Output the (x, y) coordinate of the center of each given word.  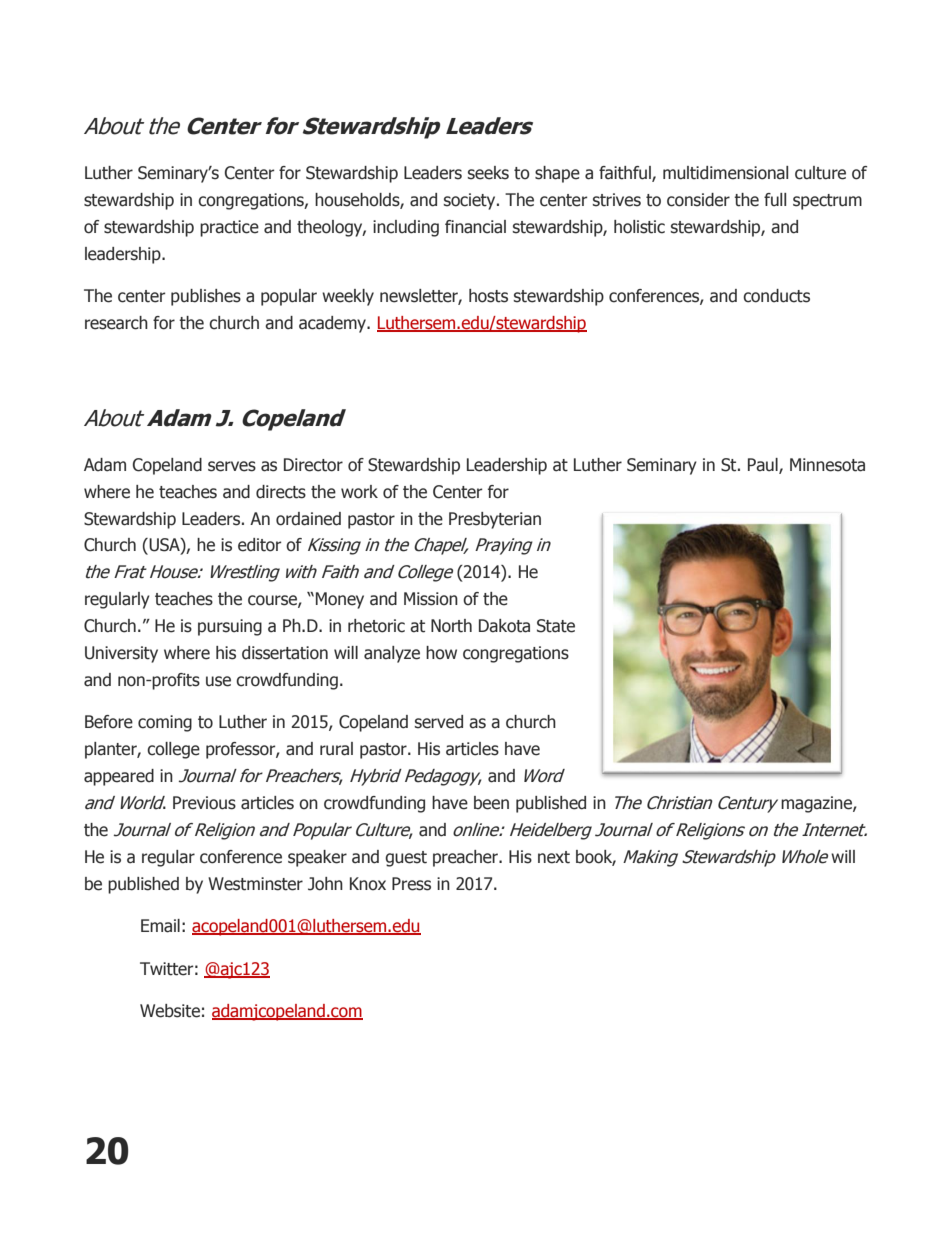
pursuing (230, 627)
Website (170, 1011)
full (775, 199)
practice (229, 228)
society (471, 201)
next (554, 857)
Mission (431, 599)
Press (411, 884)
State (556, 626)
